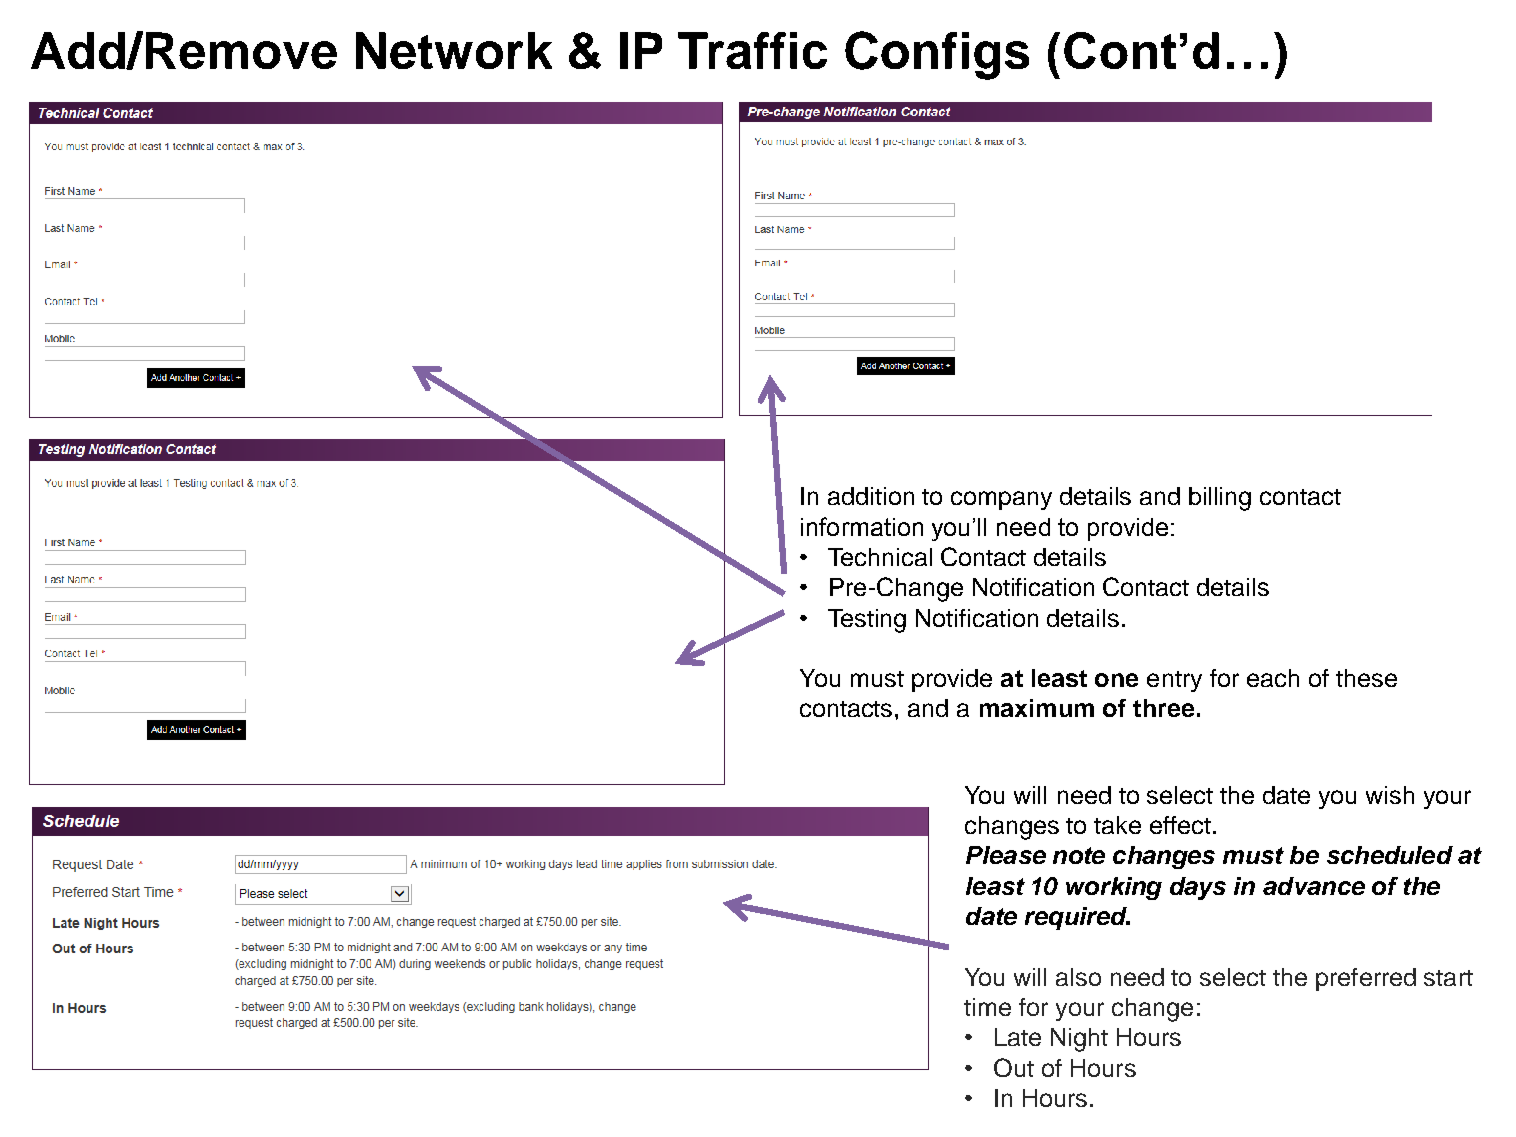 This screenshot has width=1516, height=1137. Describe the element at coordinates (867, 621) in the screenshot. I see `Testing` at that location.
